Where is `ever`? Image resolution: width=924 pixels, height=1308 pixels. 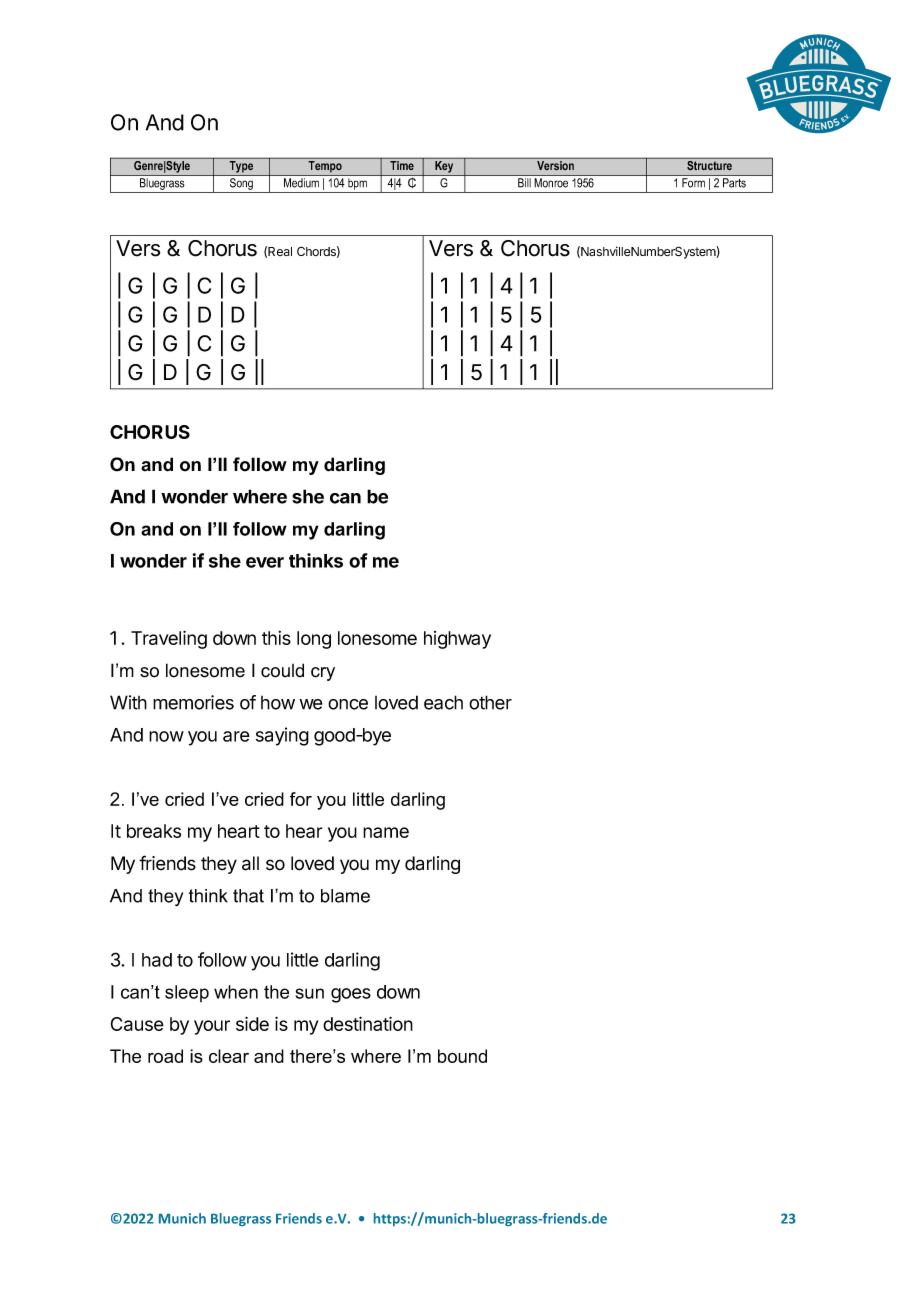 ever is located at coordinates (265, 562).
